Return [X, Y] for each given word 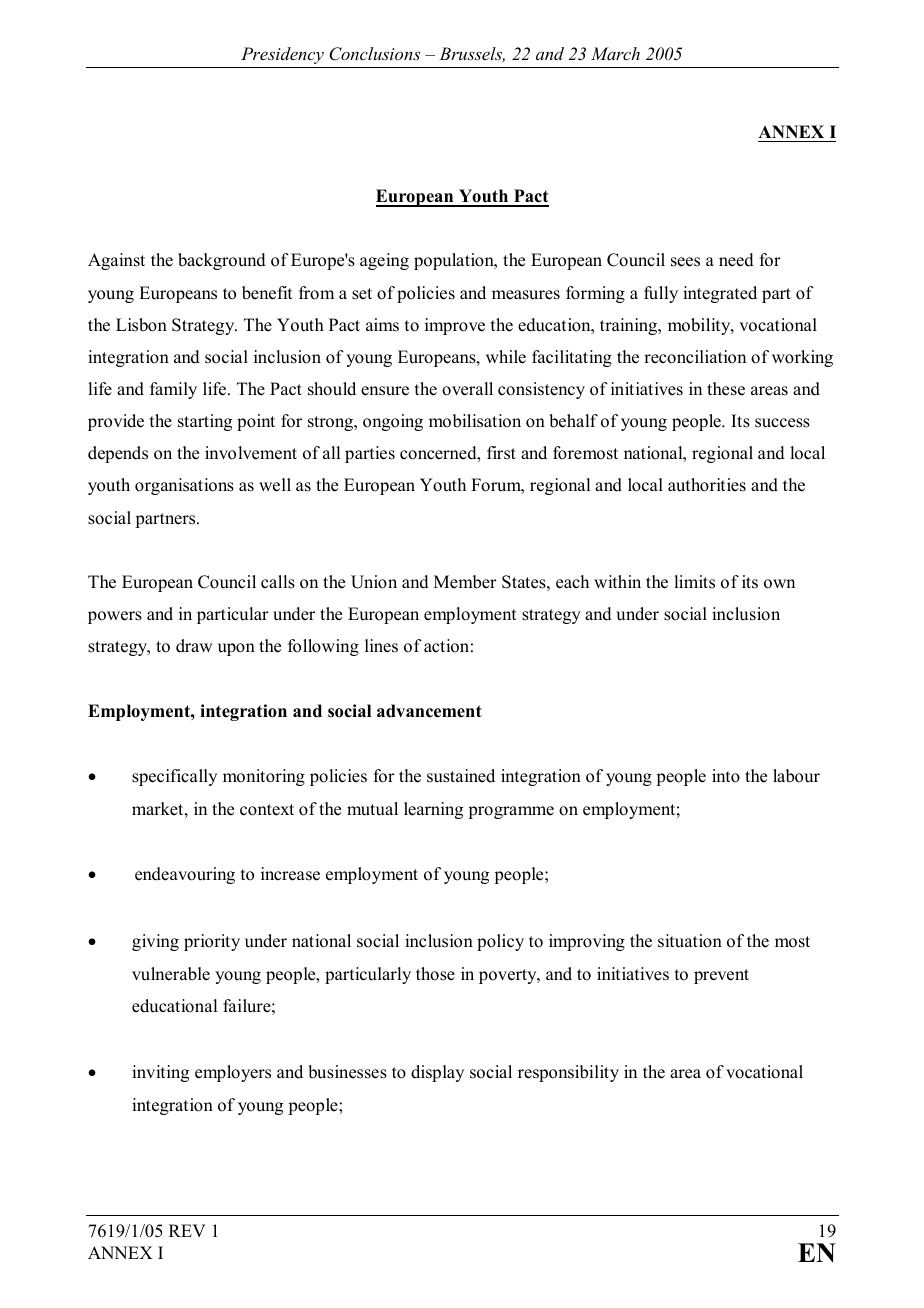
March [615, 53]
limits [694, 582]
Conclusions [374, 54]
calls [278, 582]
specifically [174, 777]
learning [433, 810]
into [726, 776]
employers [233, 1073]
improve [455, 326]
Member [465, 582]
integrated [720, 294]
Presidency [282, 55]
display [437, 1073]
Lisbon [141, 325]
